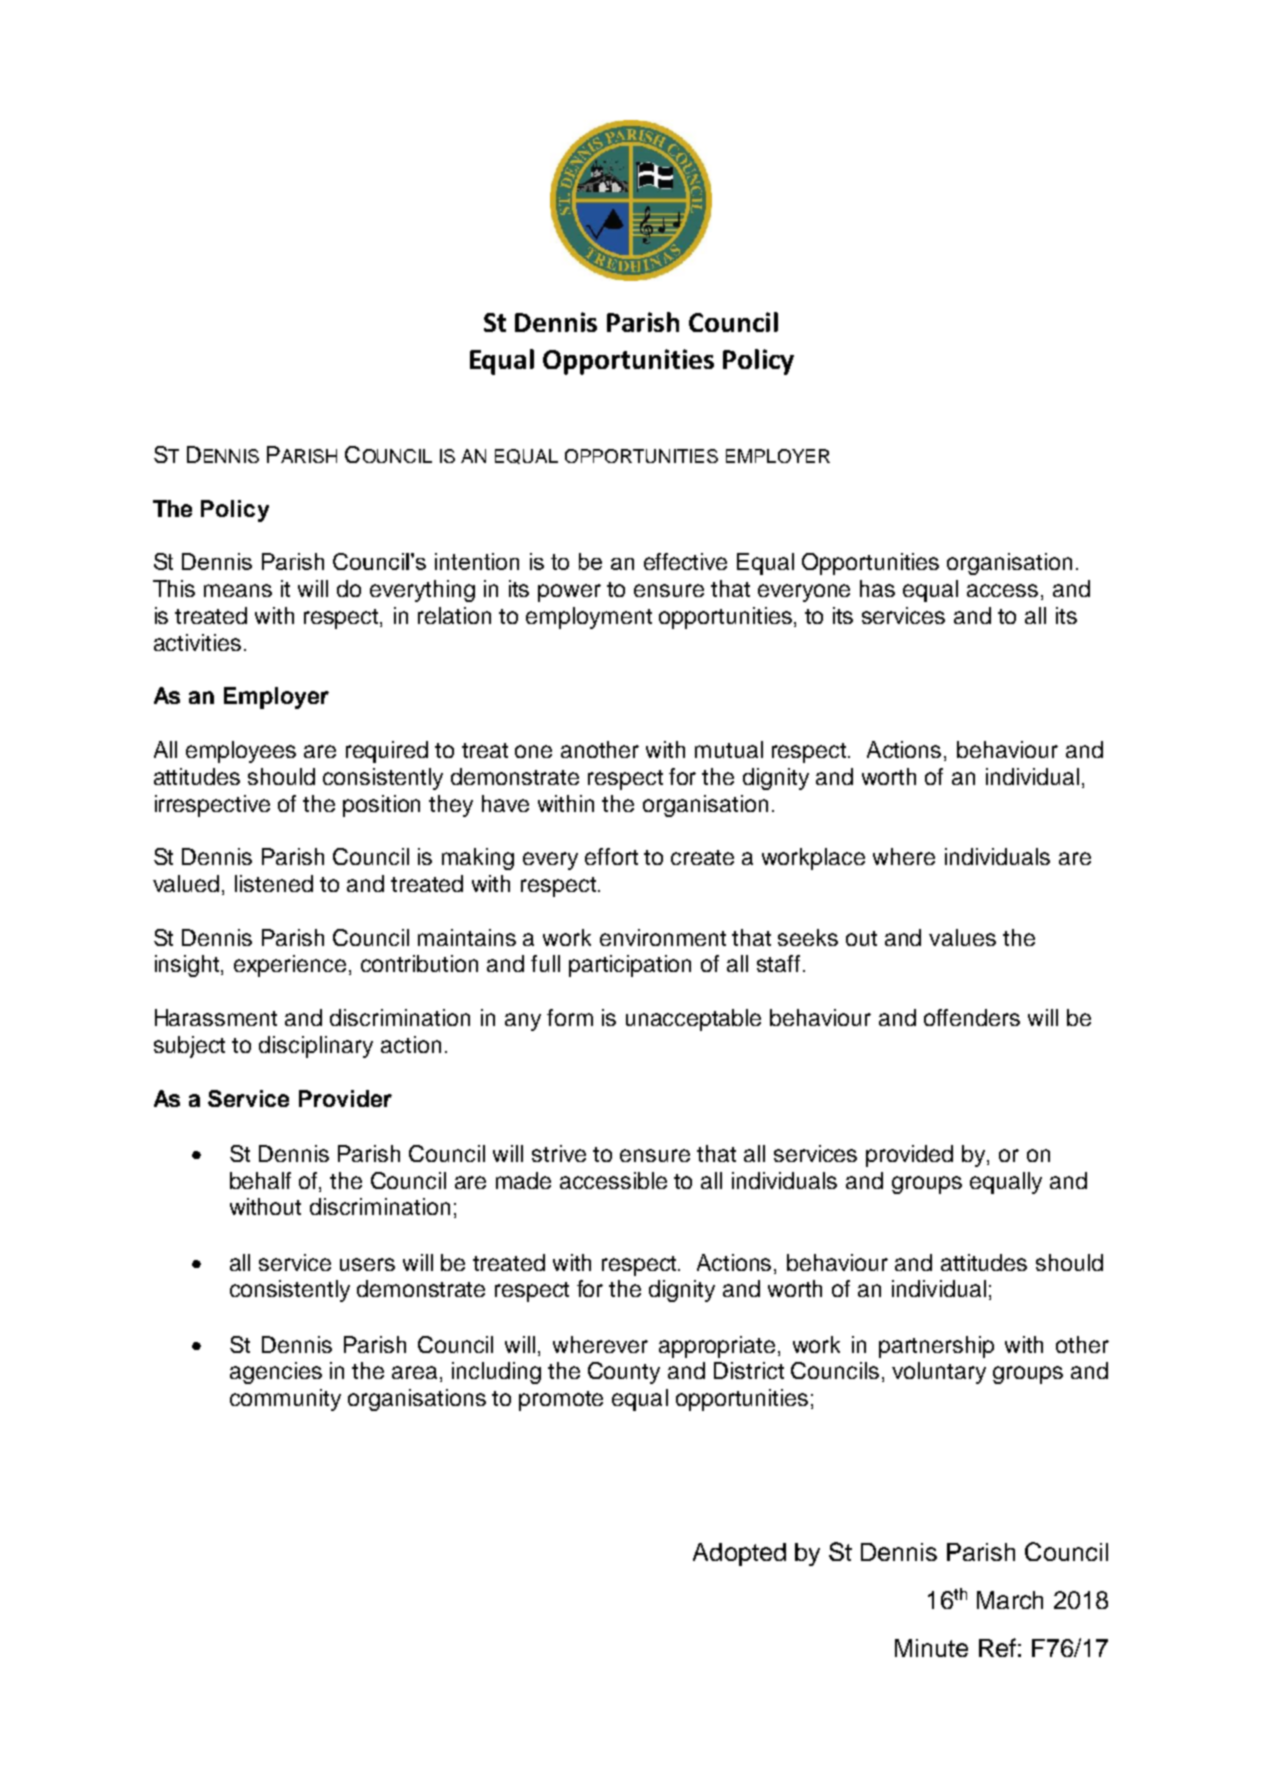  What do you see at coordinates (238, 590) in the image?
I see `means` at bounding box center [238, 590].
